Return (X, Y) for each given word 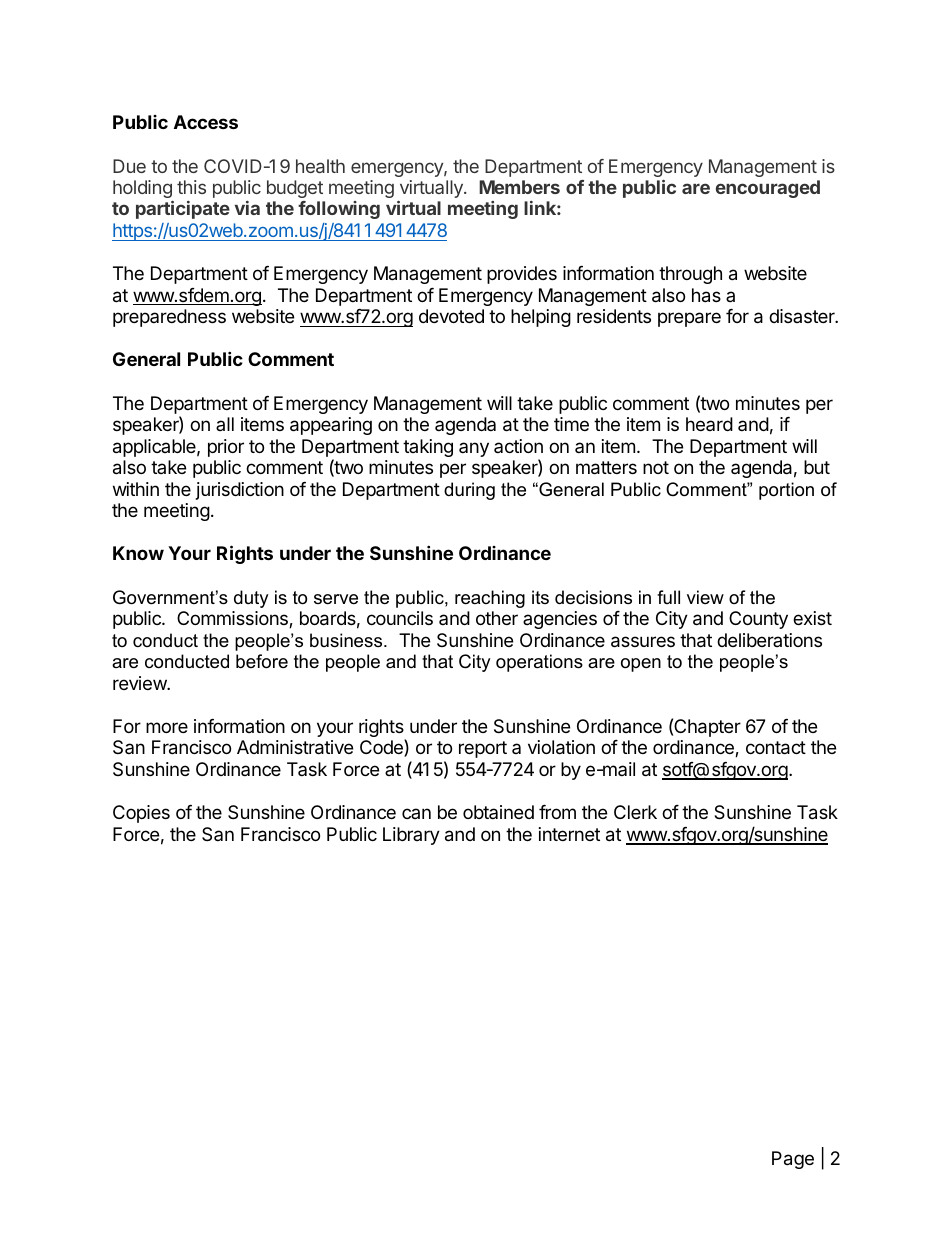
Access (206, 122)
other (497, 618)
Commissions (233, 619)
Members (519, 187)
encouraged (768, 189)
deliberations (769, 640)
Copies (141, 814)
